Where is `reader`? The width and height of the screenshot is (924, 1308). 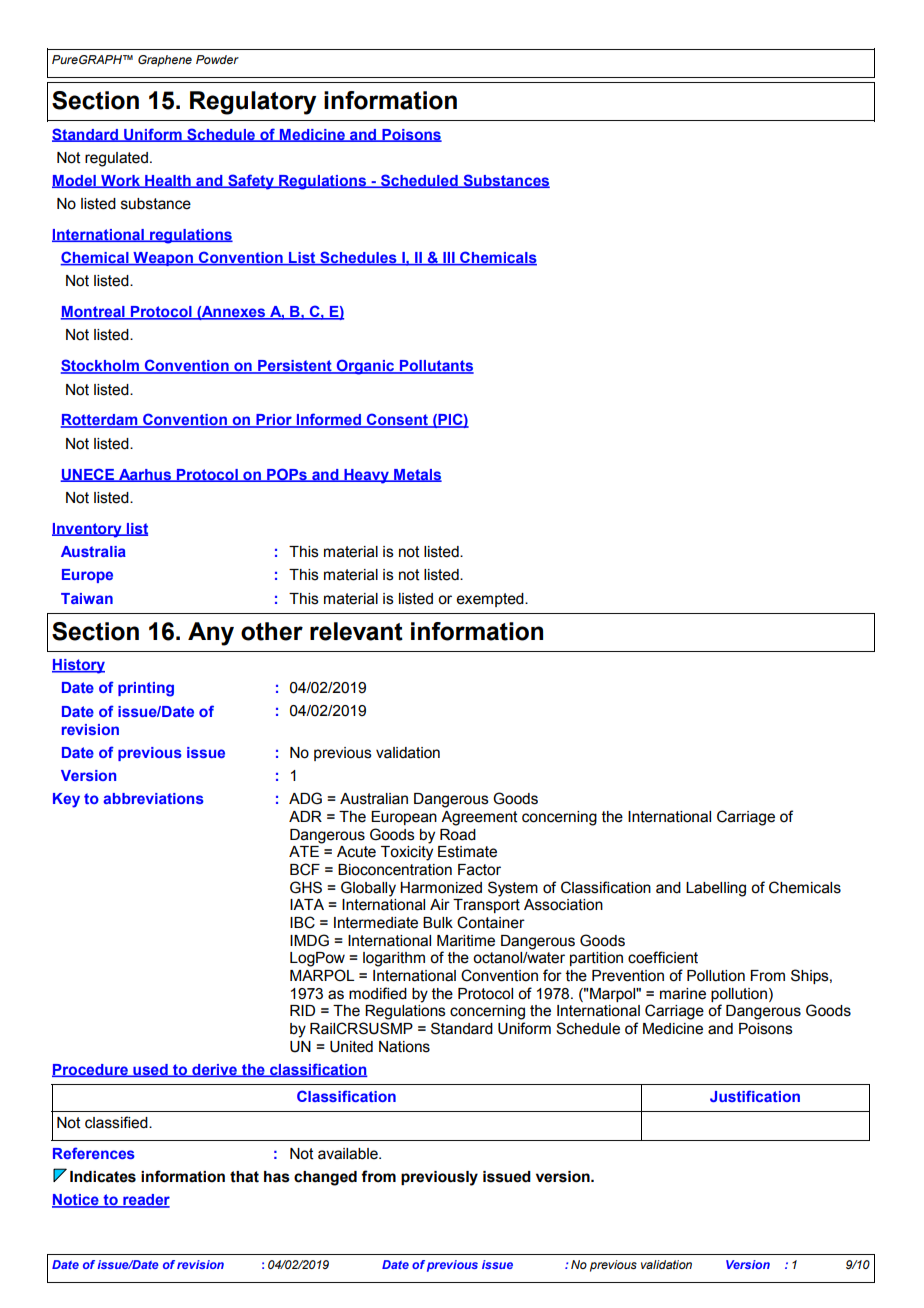 reader is located at coordinates (145, 1201).
